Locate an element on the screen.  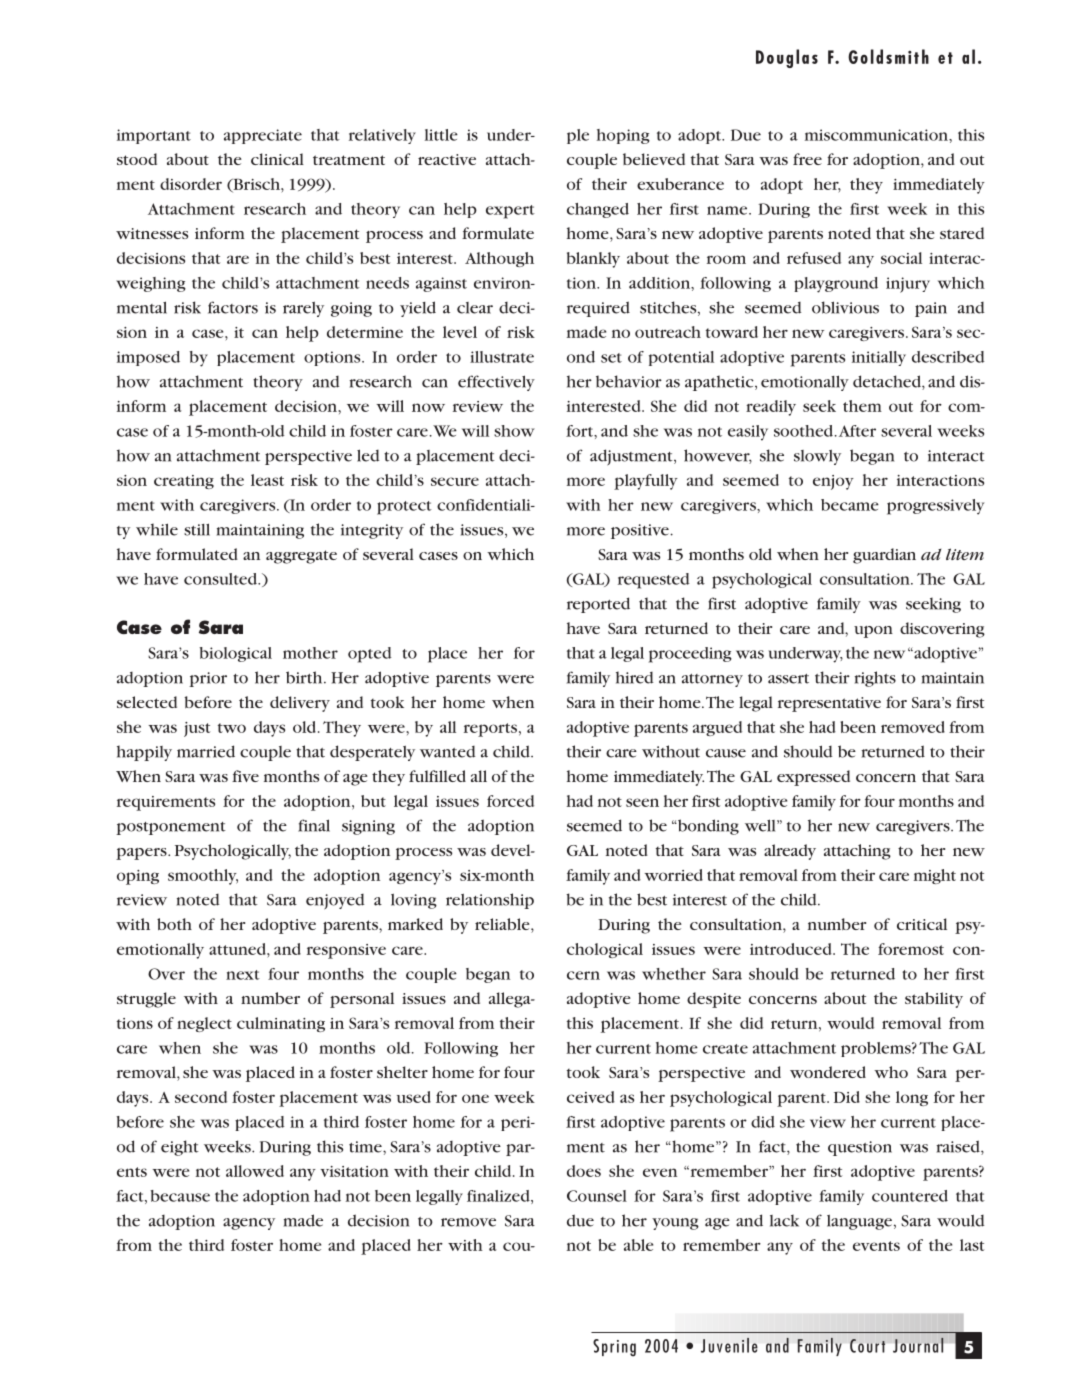
allowed is located at coordinates (255, 1171).
